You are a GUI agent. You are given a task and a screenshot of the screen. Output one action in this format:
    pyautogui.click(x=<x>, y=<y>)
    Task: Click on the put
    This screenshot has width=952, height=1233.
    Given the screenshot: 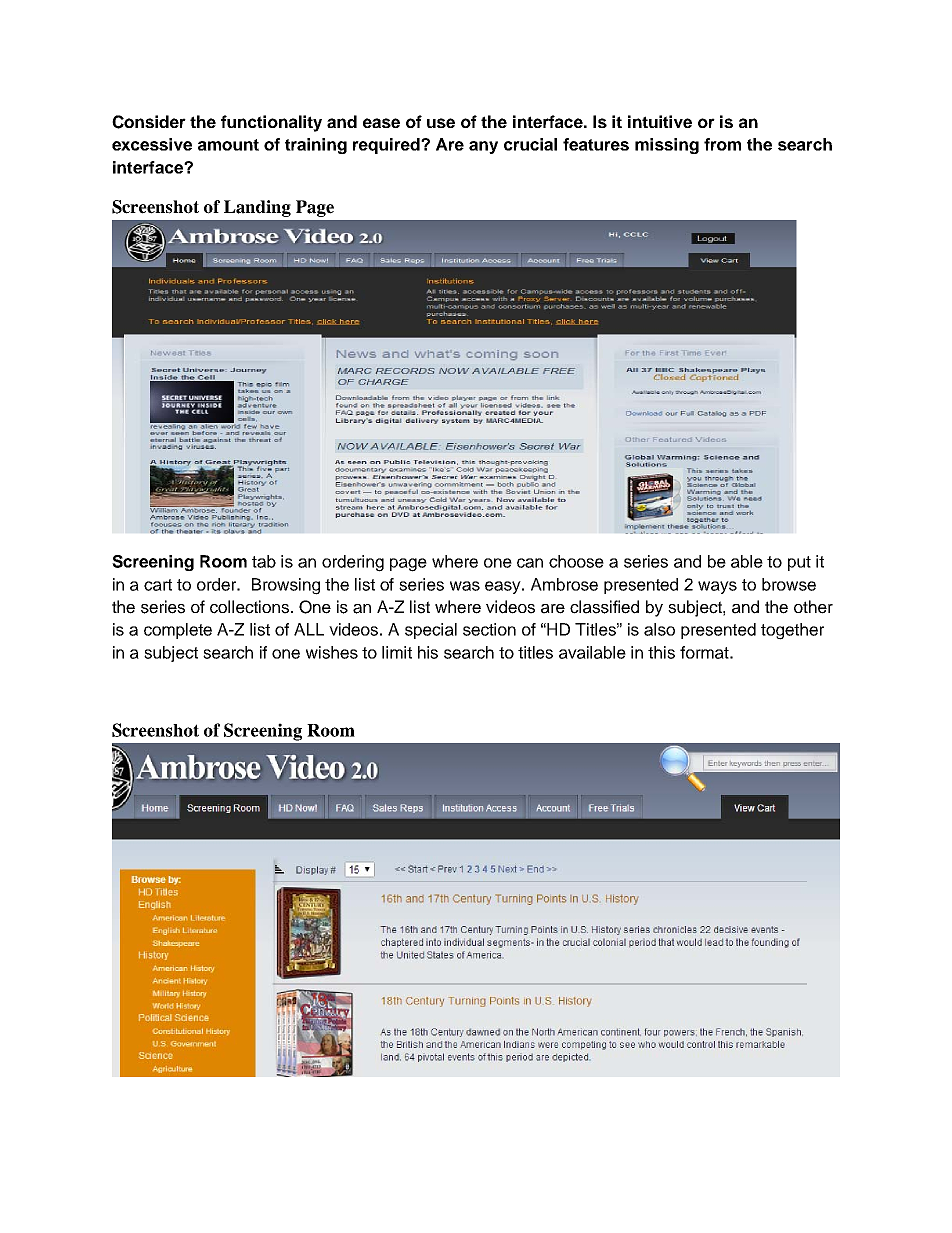 What is the action you would take?
    pyautogui.click(x=799, y=563)
